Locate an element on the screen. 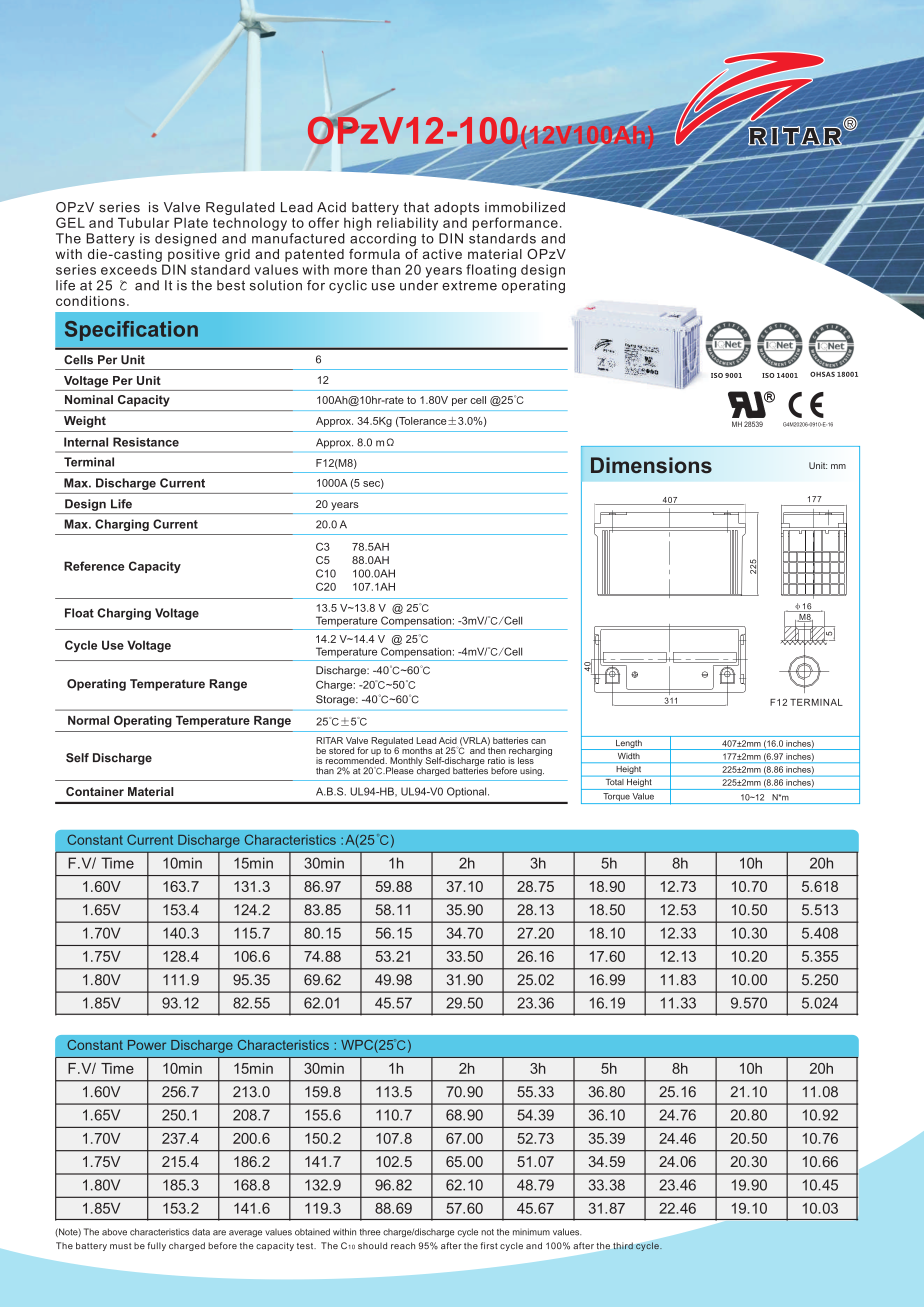 This screenshot has height=1307, width=924. Torque is located at coordinates (616, 798).
